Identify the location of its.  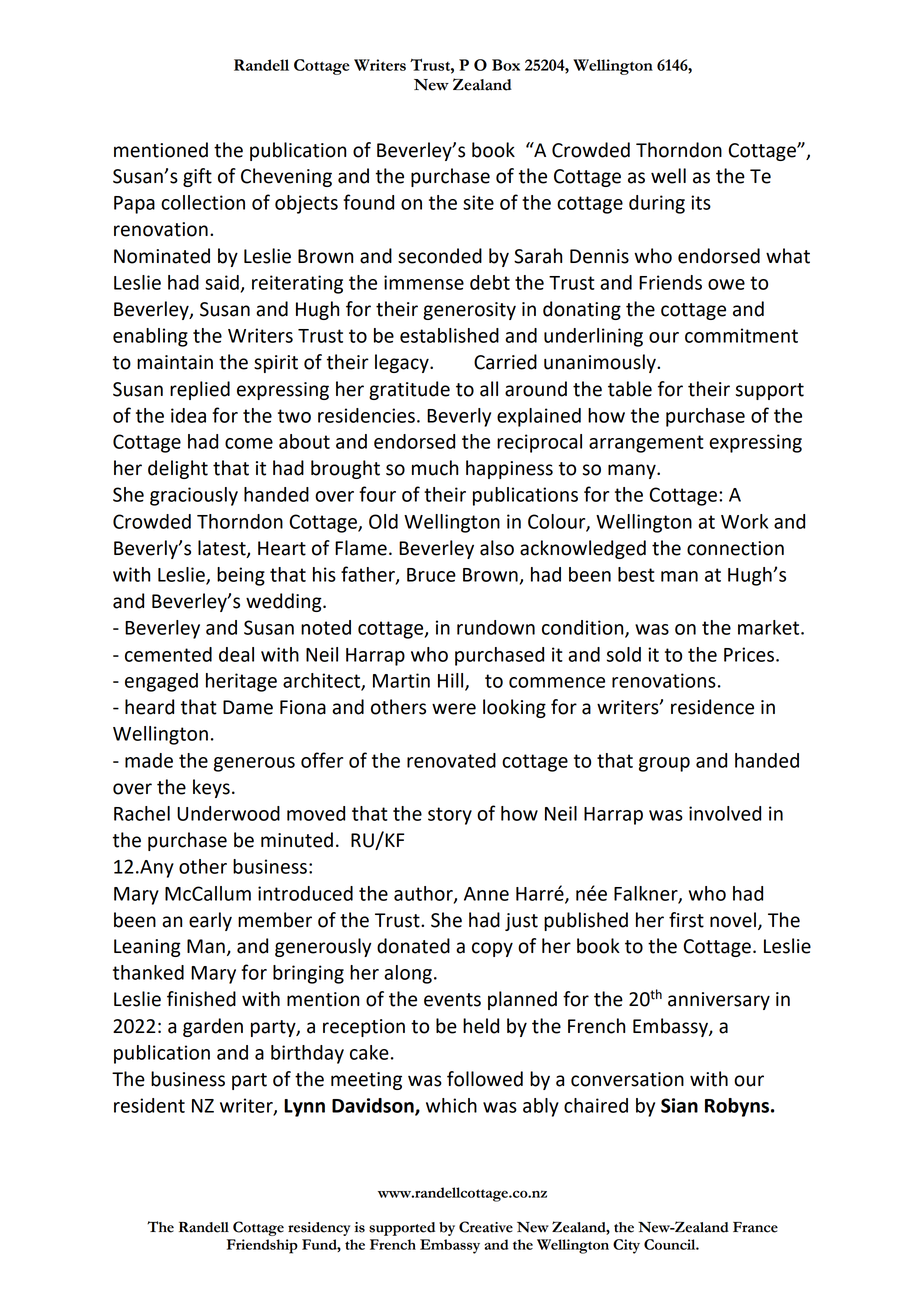
(701, 202).
